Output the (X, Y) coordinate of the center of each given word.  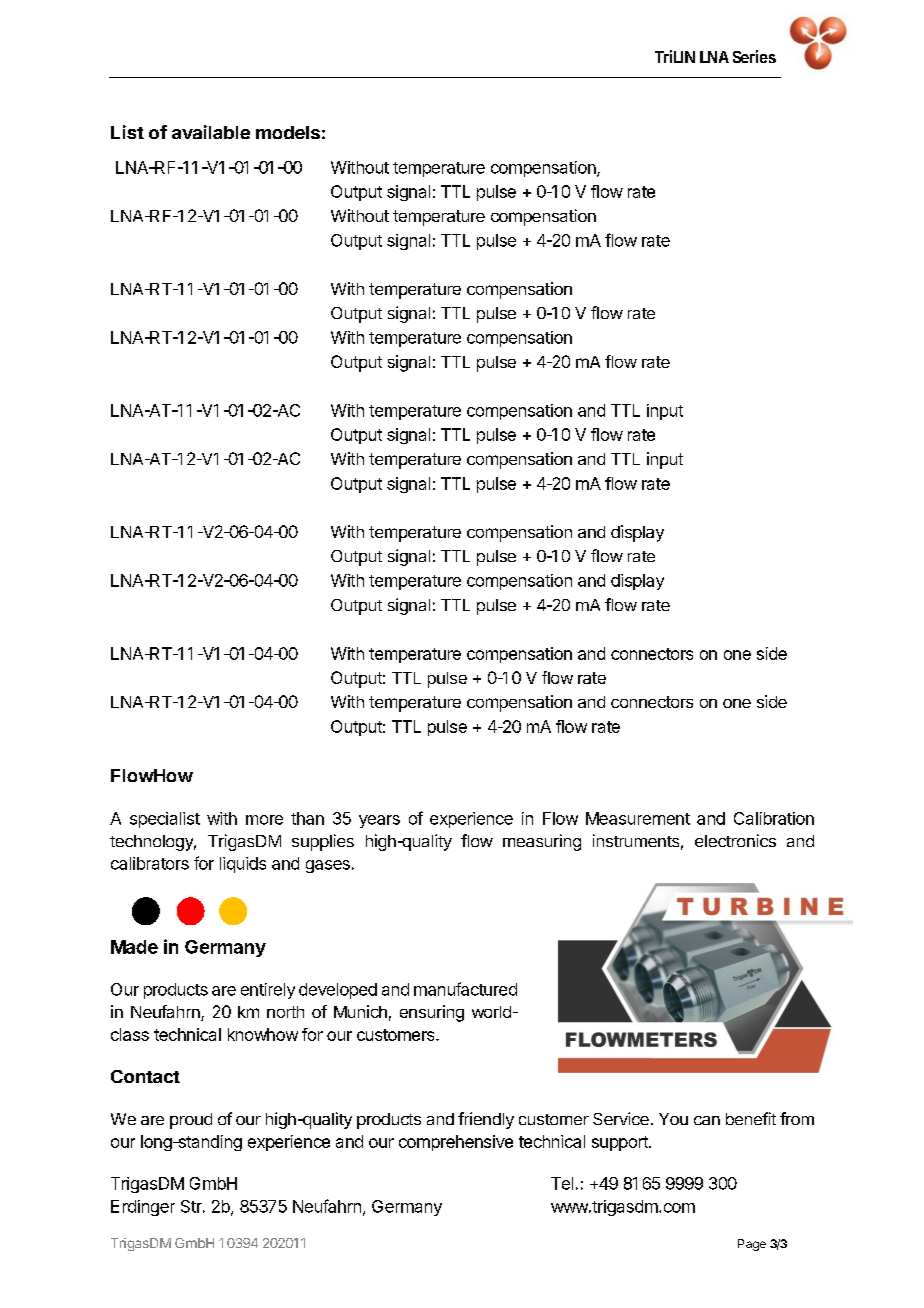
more (264, 820)
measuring (542, 842)
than (307, 818)
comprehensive (456, 1143)
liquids (243, 865)
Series (754, 56)
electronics (735, 840)
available (211, 132)
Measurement (638, 818)
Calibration (774, 818)
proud (191, 1121)
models (288, 132)
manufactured (465, 989)
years (379, 821)
